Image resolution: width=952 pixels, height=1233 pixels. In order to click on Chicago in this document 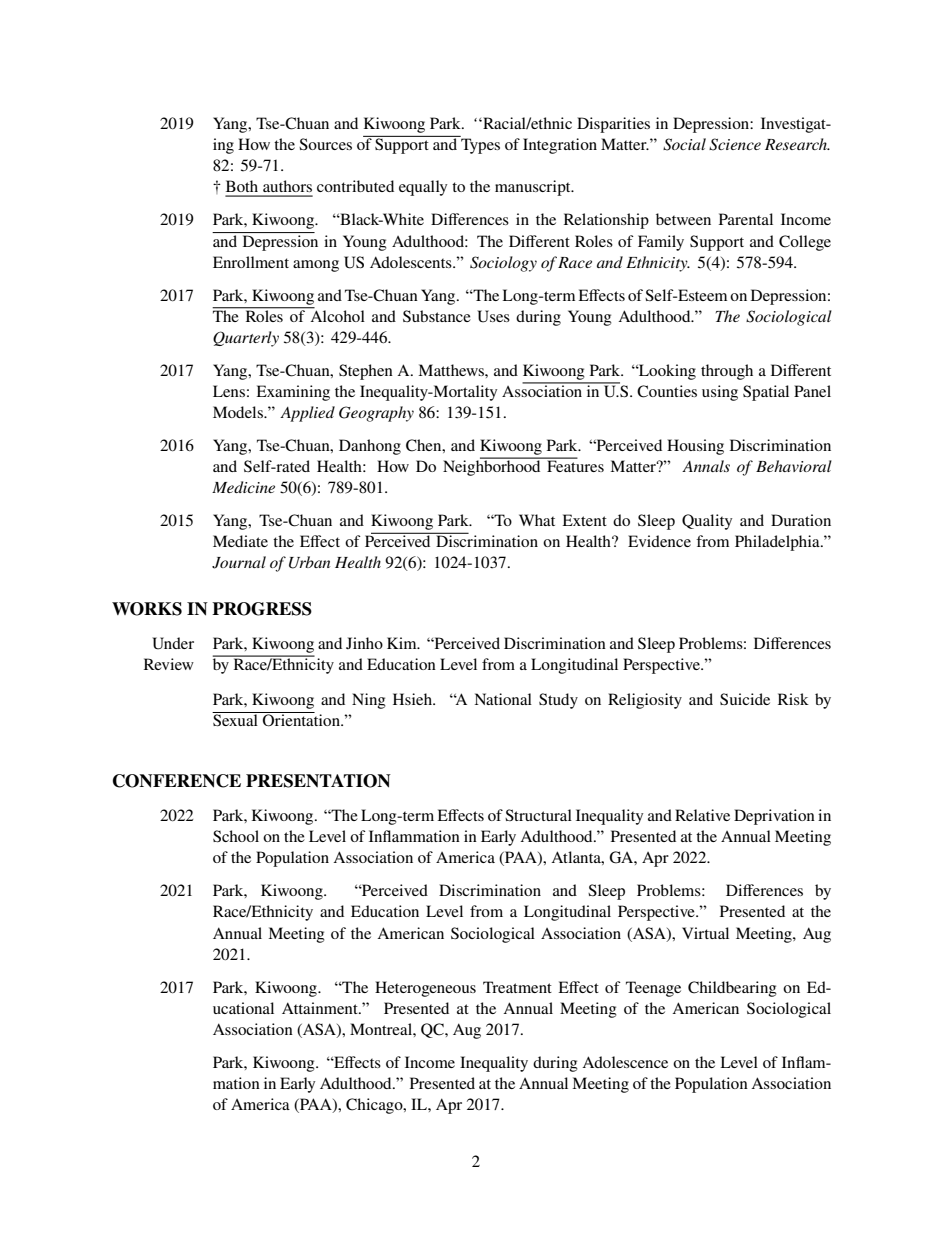, I will do `click(375, 1106)`.
